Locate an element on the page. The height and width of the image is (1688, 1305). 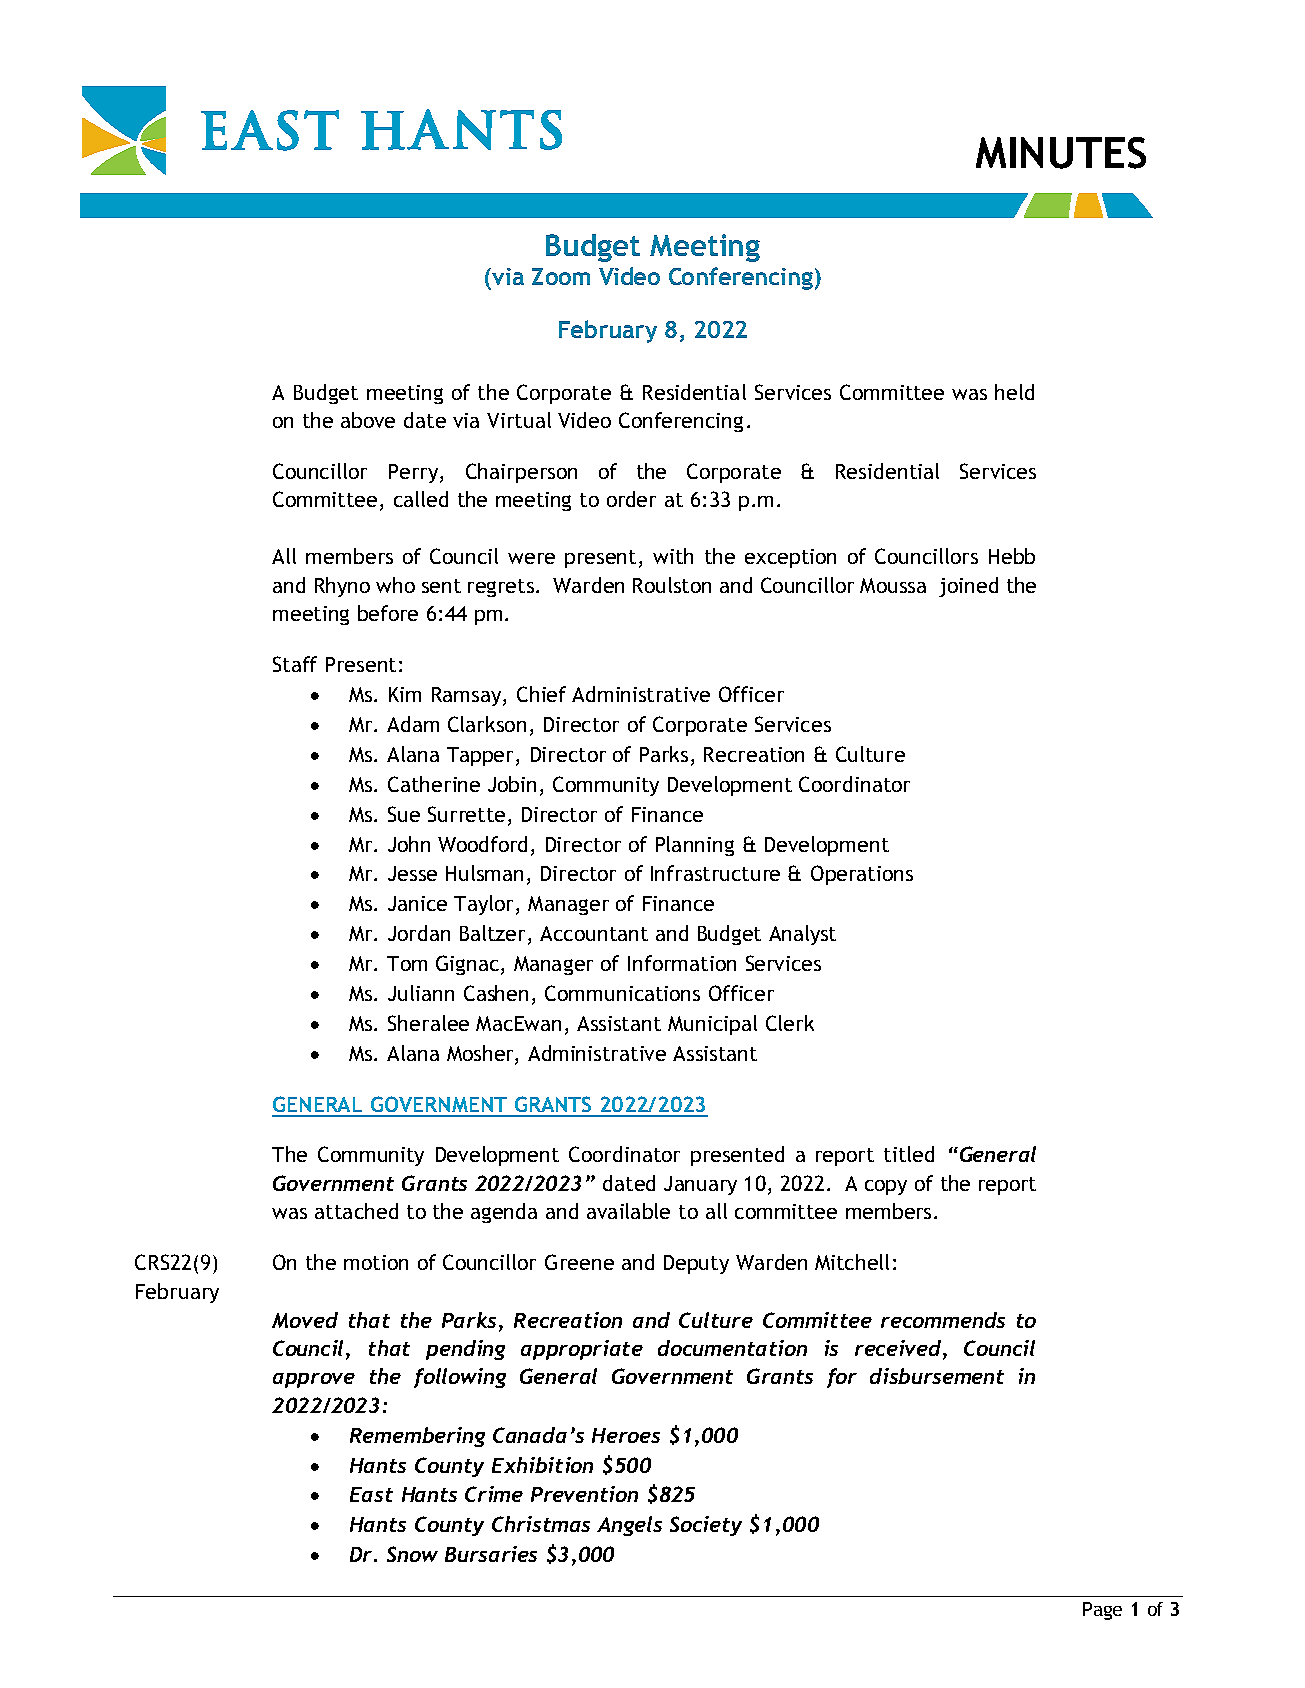
order is located at coordinates (631, 499).
